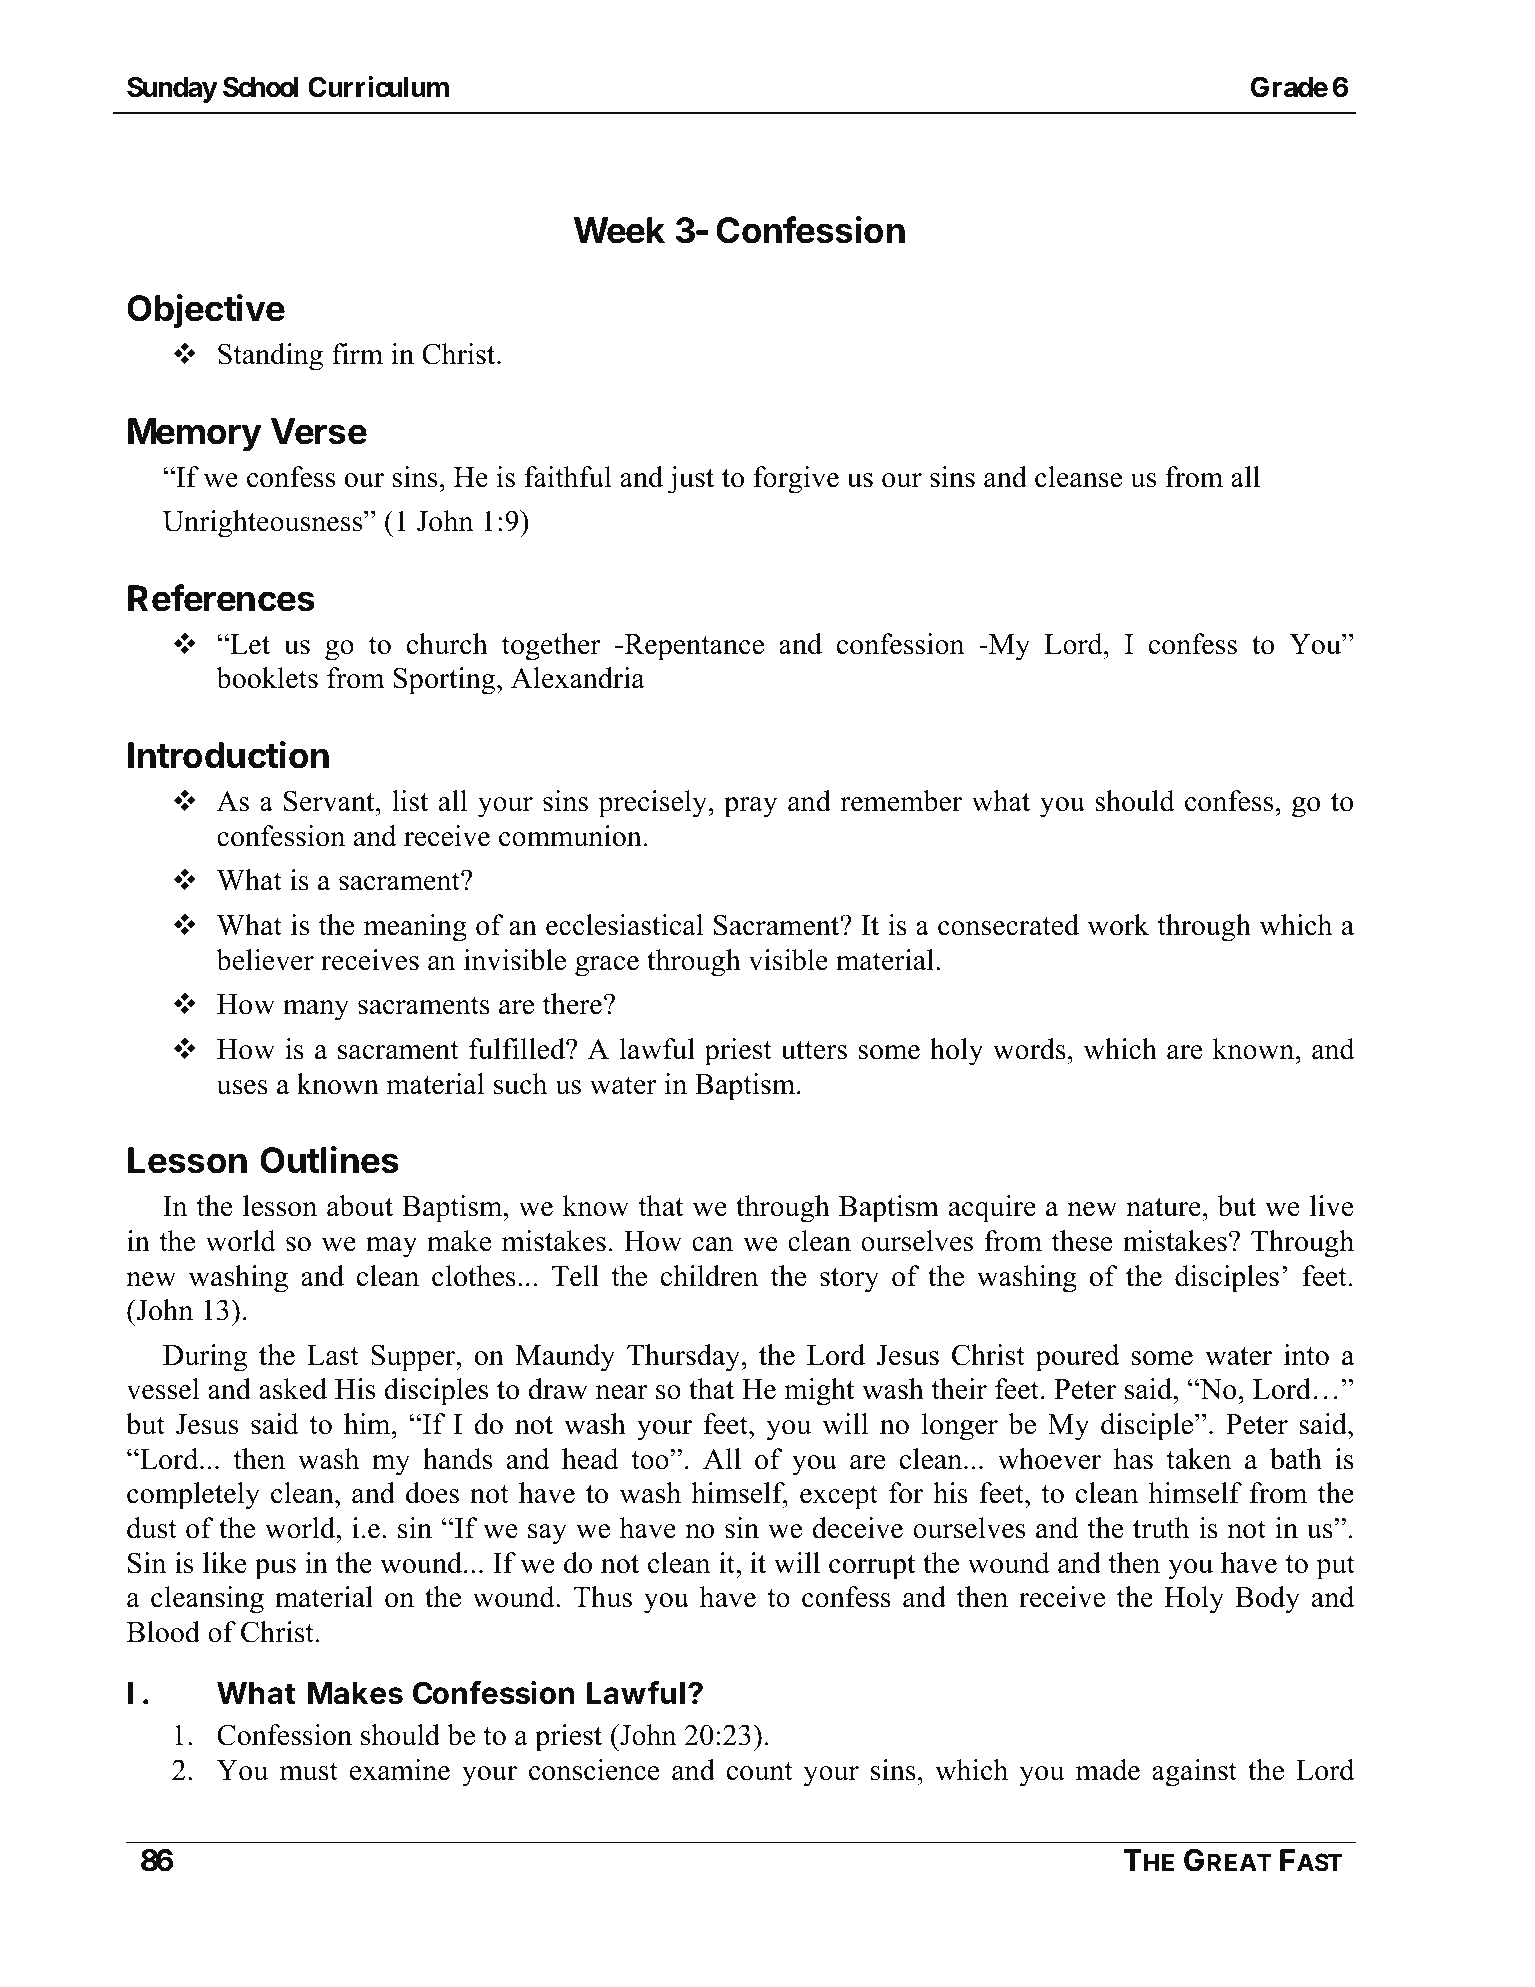 The height and width of the screenshot is (1987, 1535). Describe the element at coordinates (624, 925) in the screenshot. I see `ecclesiastical` at that location.
